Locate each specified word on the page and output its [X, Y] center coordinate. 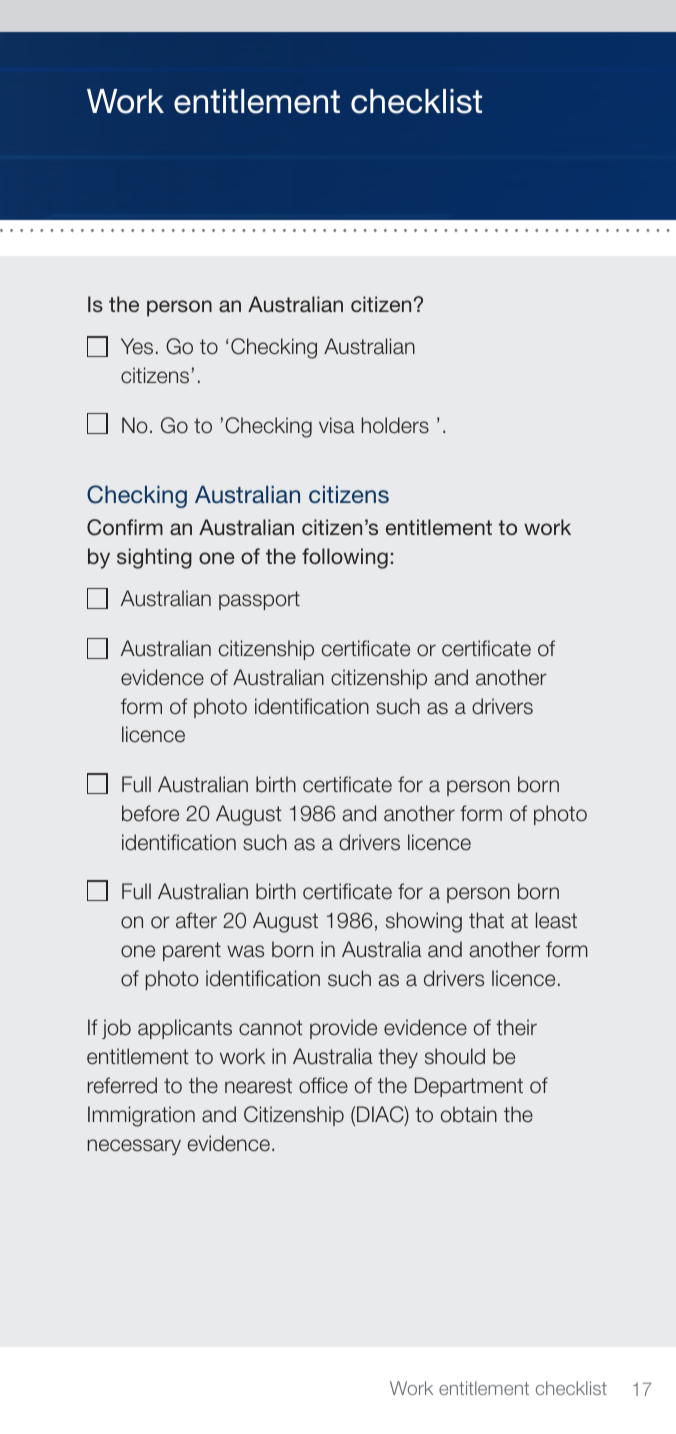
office [323, 1085]
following [345, 558]
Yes [137, 346]
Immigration [141, 1116]
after [196, 920]
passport [259, 600]
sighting [154, 558]
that [486, 920]
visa [337, 425]
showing [424, 922]
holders [395, 425]
